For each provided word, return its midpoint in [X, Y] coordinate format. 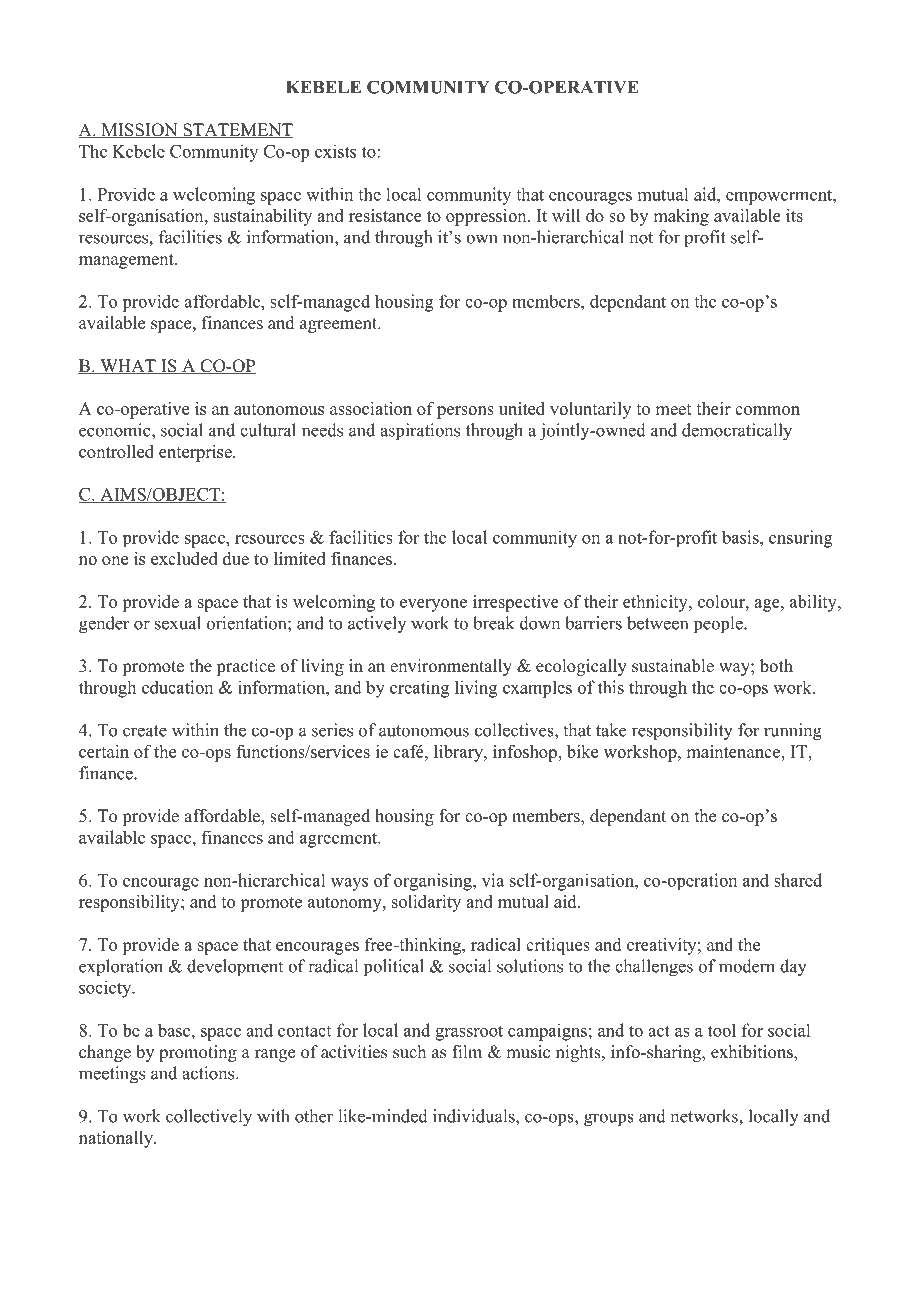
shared [798, 880]
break [493, 623]
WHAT [128, 366]
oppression [487, 217]
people [719, 625]
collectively [209, 1118]
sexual [178, 623]
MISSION [139, 131]
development [235, 968]
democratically [737, 432]
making [681, 217]
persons [465, 412]
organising [434, 882]
